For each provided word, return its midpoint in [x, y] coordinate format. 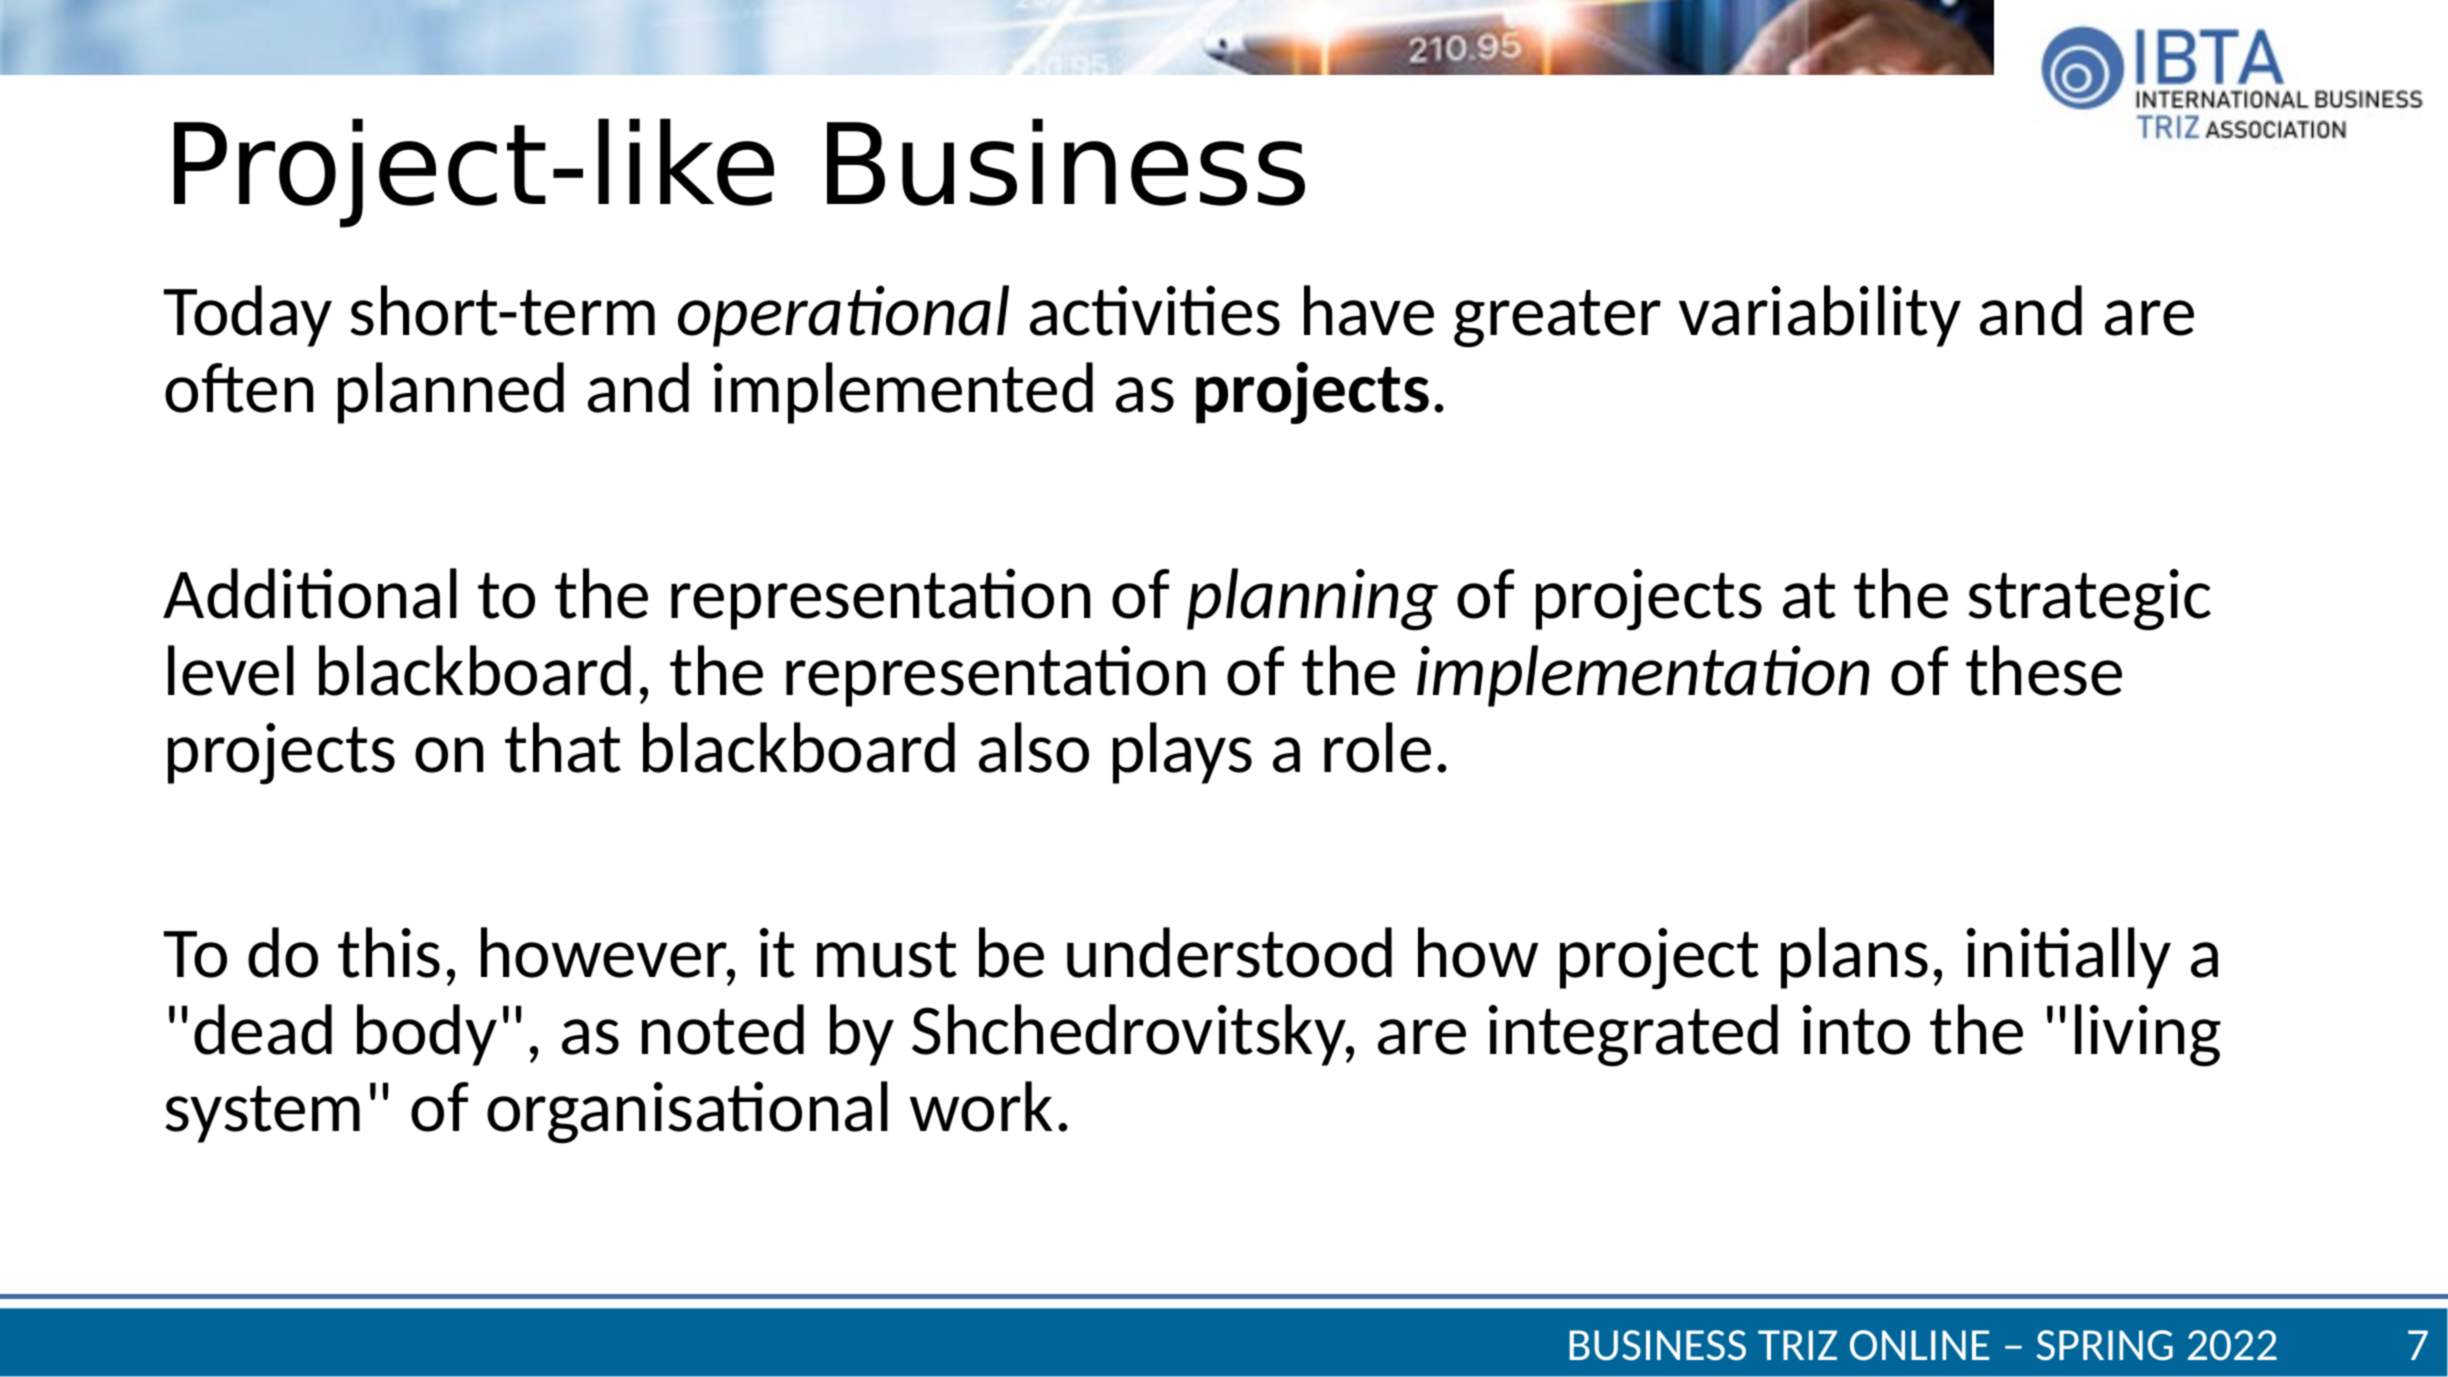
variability [1820, 316]
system [262, 1114]
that [563, 747]
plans [1854, 958]
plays [1182, 753]
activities [1155, 310]
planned [451, 393]
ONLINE [1919, 1345]
